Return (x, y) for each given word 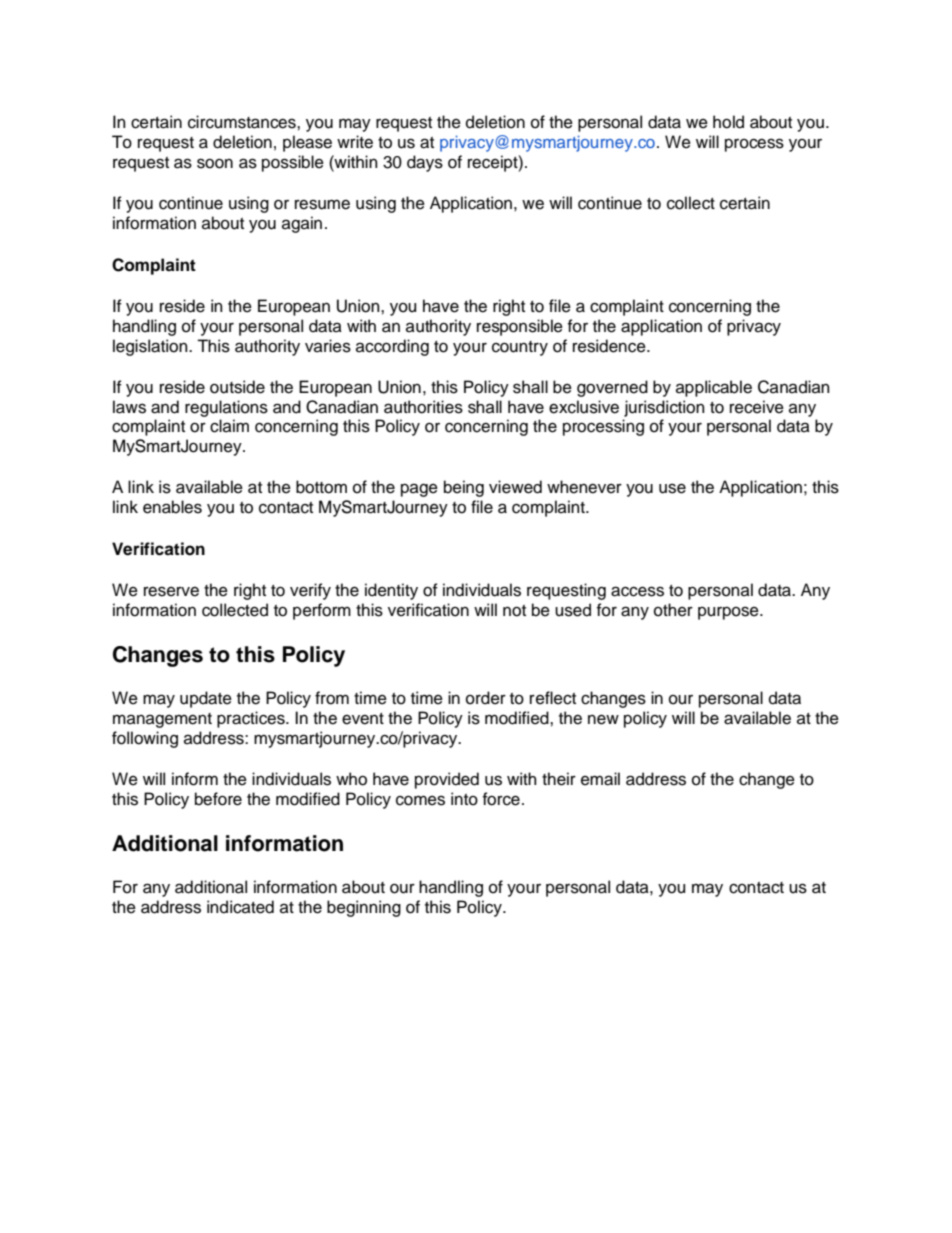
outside (237, 387)
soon (215, 163)
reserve (171, 591)
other (673, 610)
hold (728, 122)
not (514, 611)
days (425, 163)
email (600, 779)
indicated (240, 907)
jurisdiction (664, 408)
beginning (364, 908)
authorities (423, 407)
